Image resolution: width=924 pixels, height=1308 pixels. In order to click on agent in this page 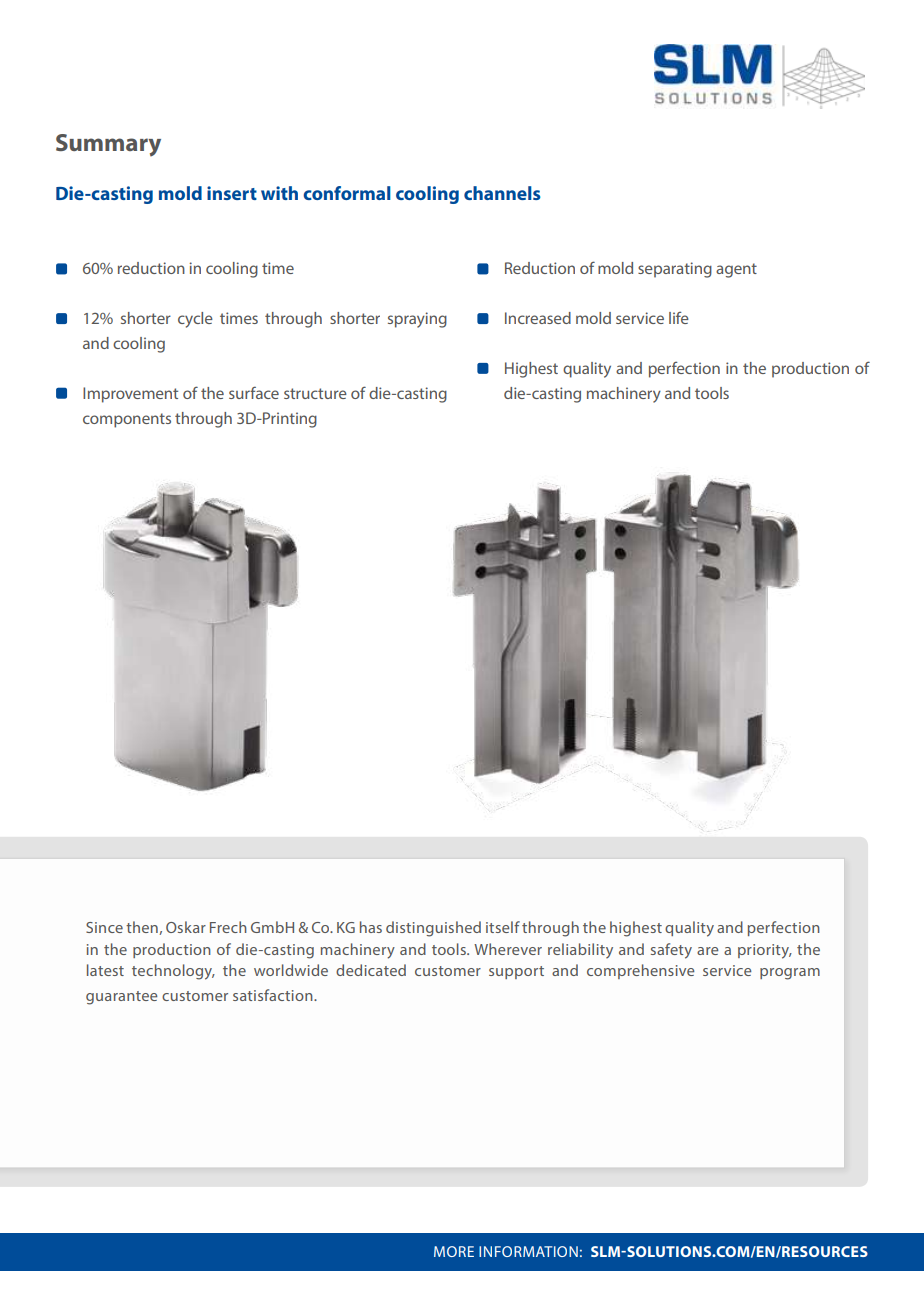, I will do `click(736, 270)`.
